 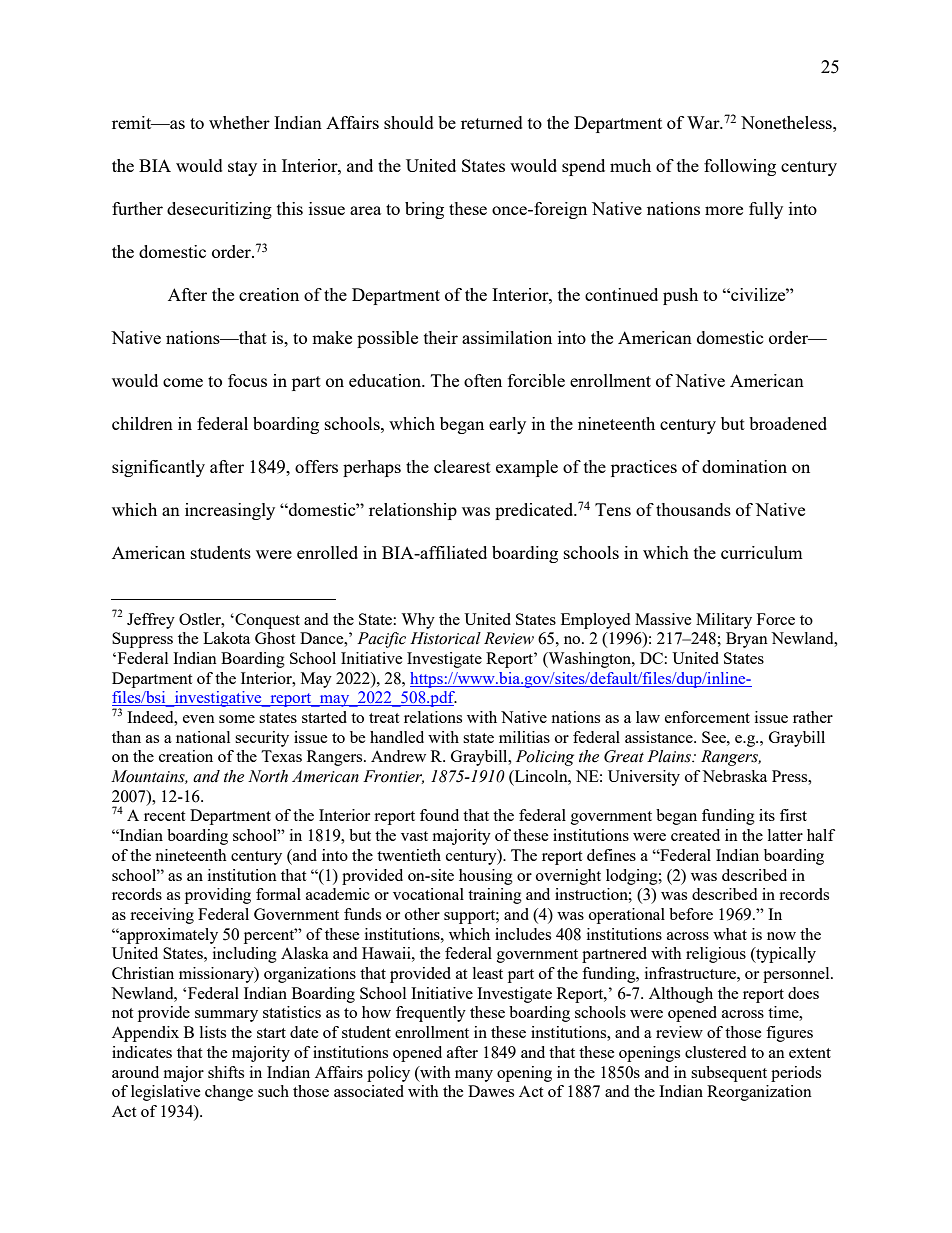 What do you see at coordinates (492, 122) in the document?
I see `returned` at bounding box center [492, 122].
